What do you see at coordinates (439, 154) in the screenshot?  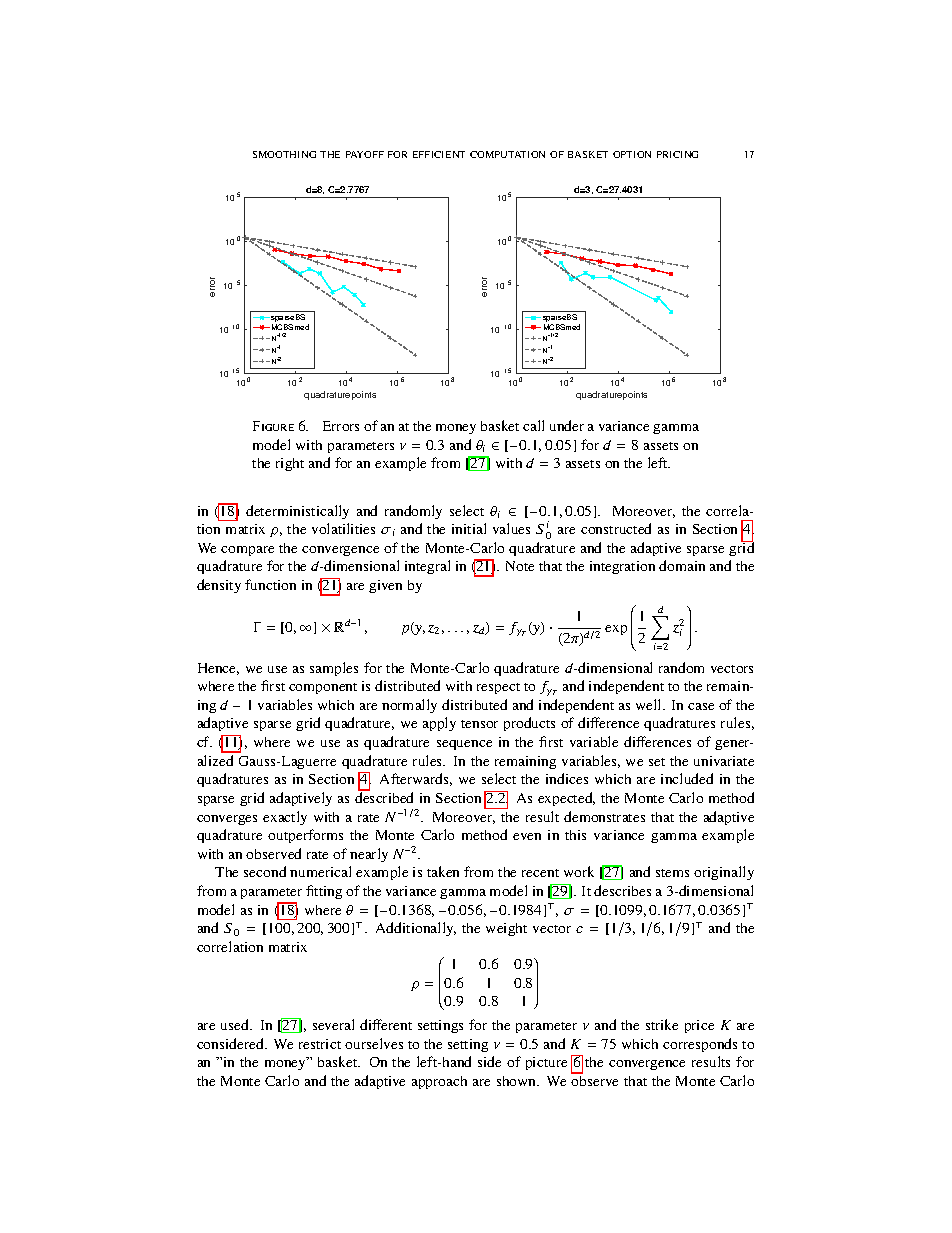 I see `EFFICIENT` at bounding box center [439, 154].
